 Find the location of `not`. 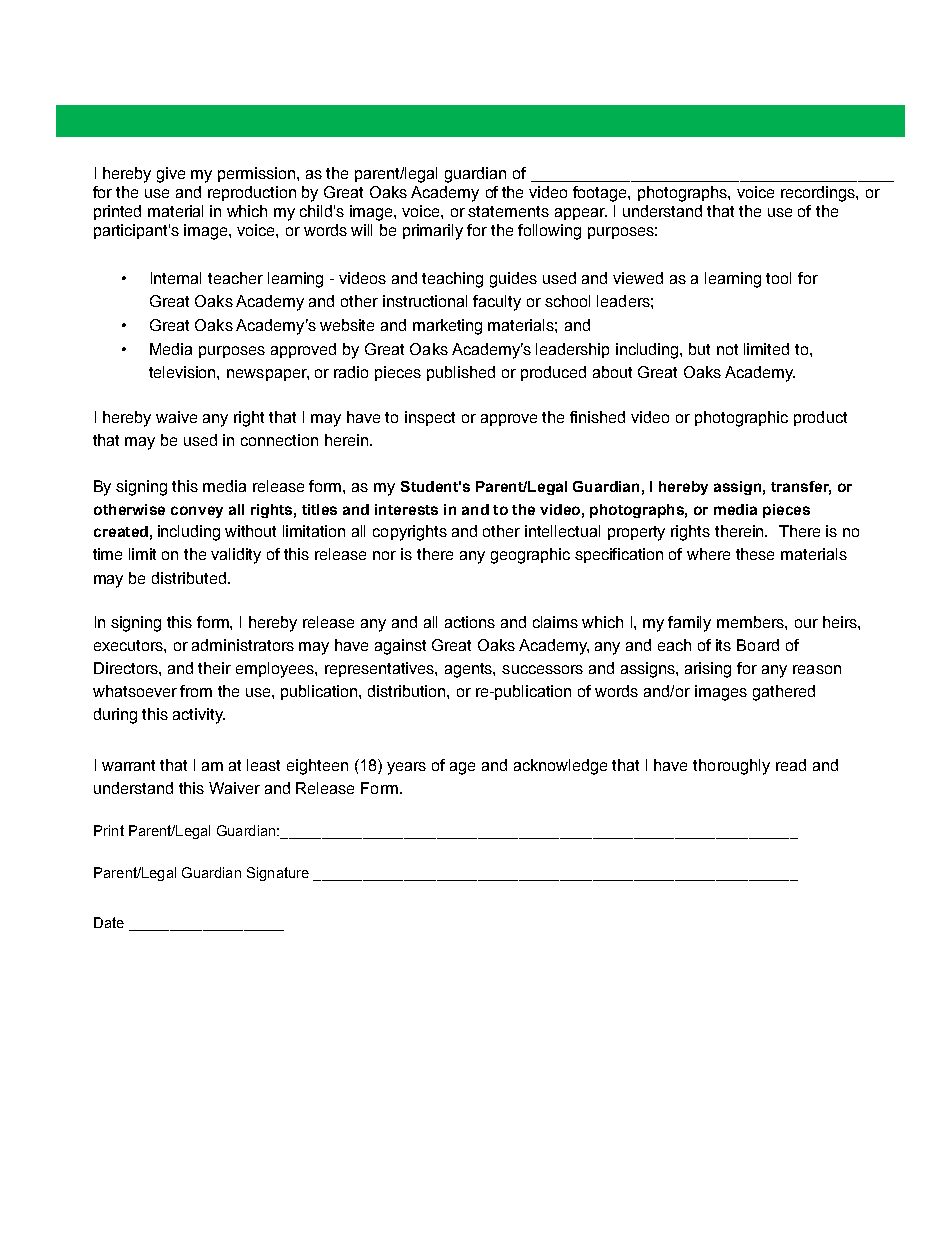

not is located at coordinates (727, 349).
